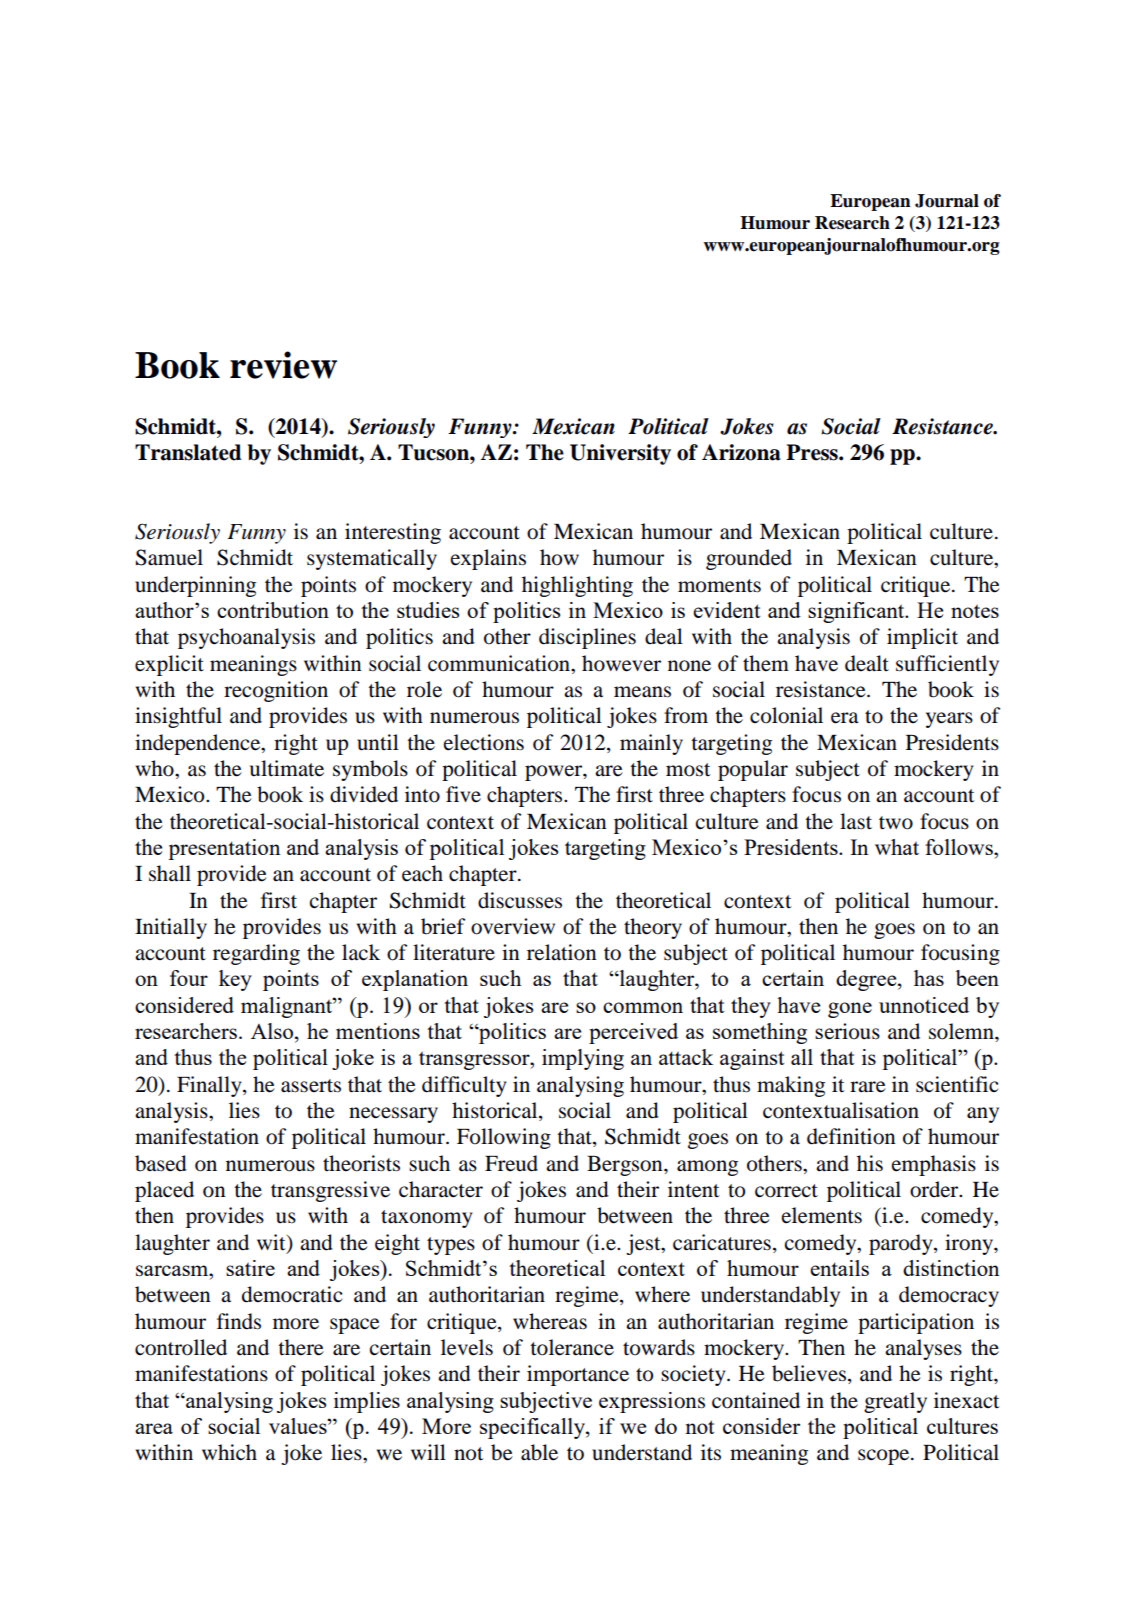 This screenshot has height=1606, width=1135. Describe the element at coordinates (620, 454) in the screenshot. I see `University` at that location.
